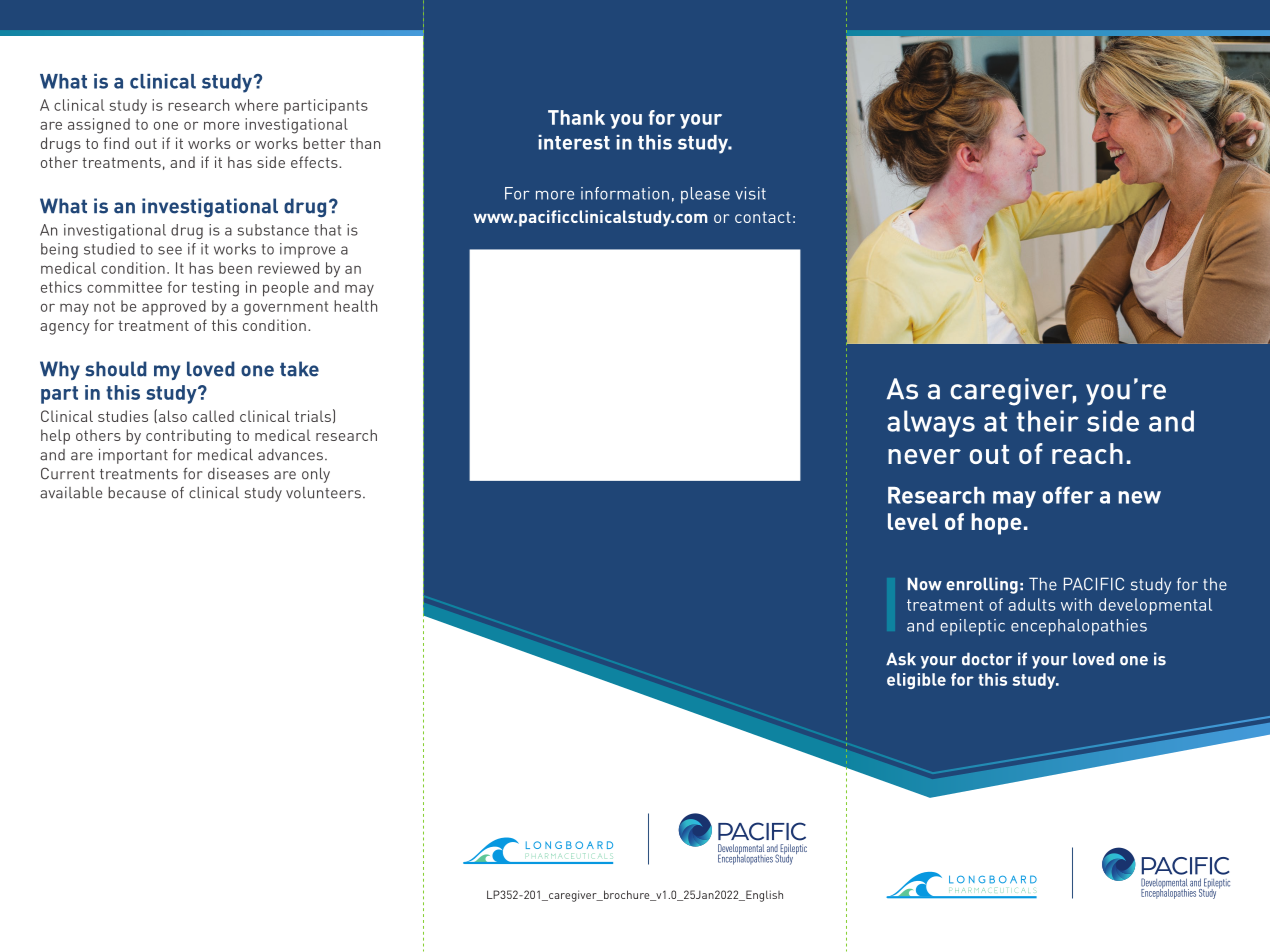  What do you see at coordinates (137, 493) in the document?
I see `because` at bounding box center [137, 493].
